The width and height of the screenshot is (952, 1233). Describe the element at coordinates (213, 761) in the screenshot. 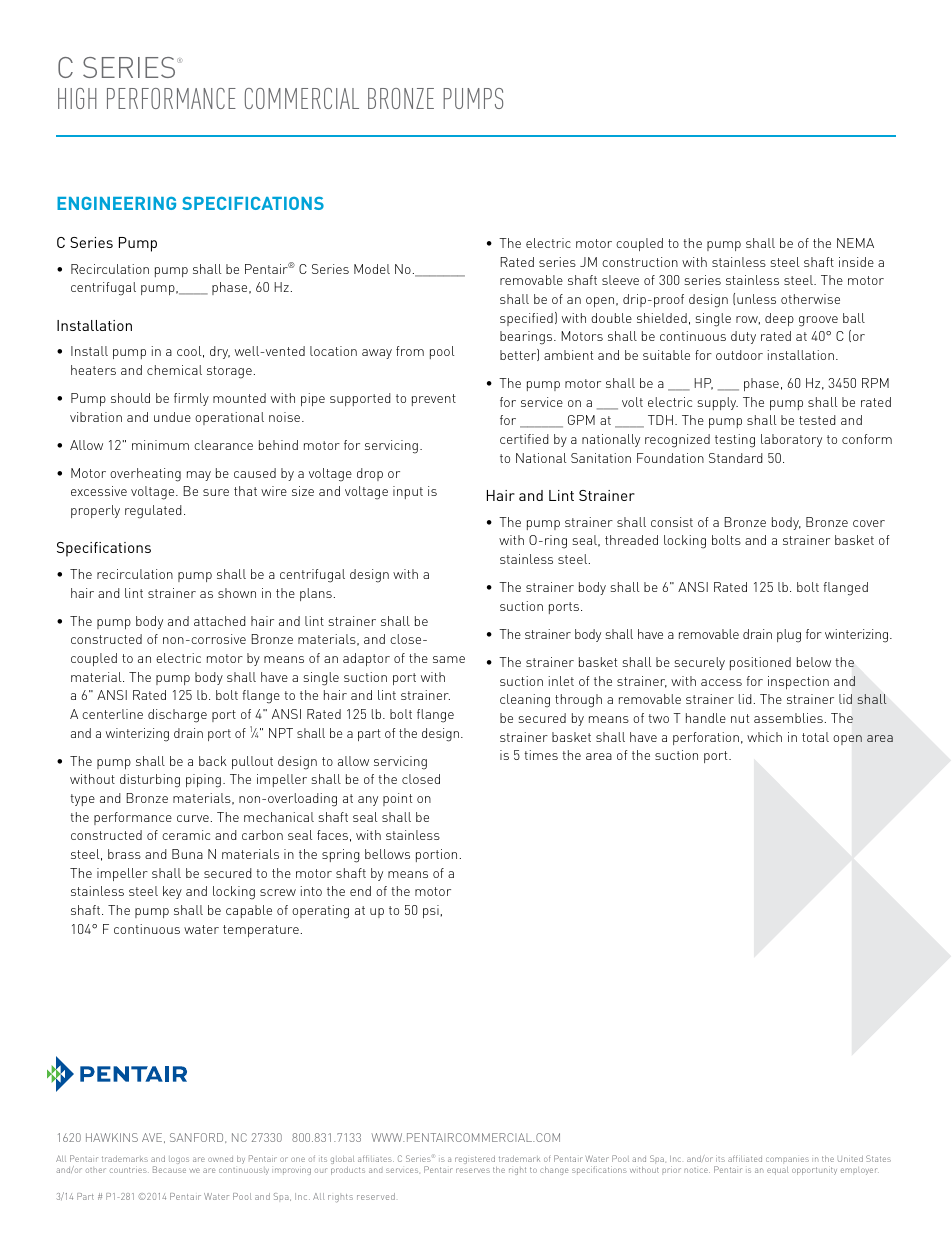

I see `back` at that location.
